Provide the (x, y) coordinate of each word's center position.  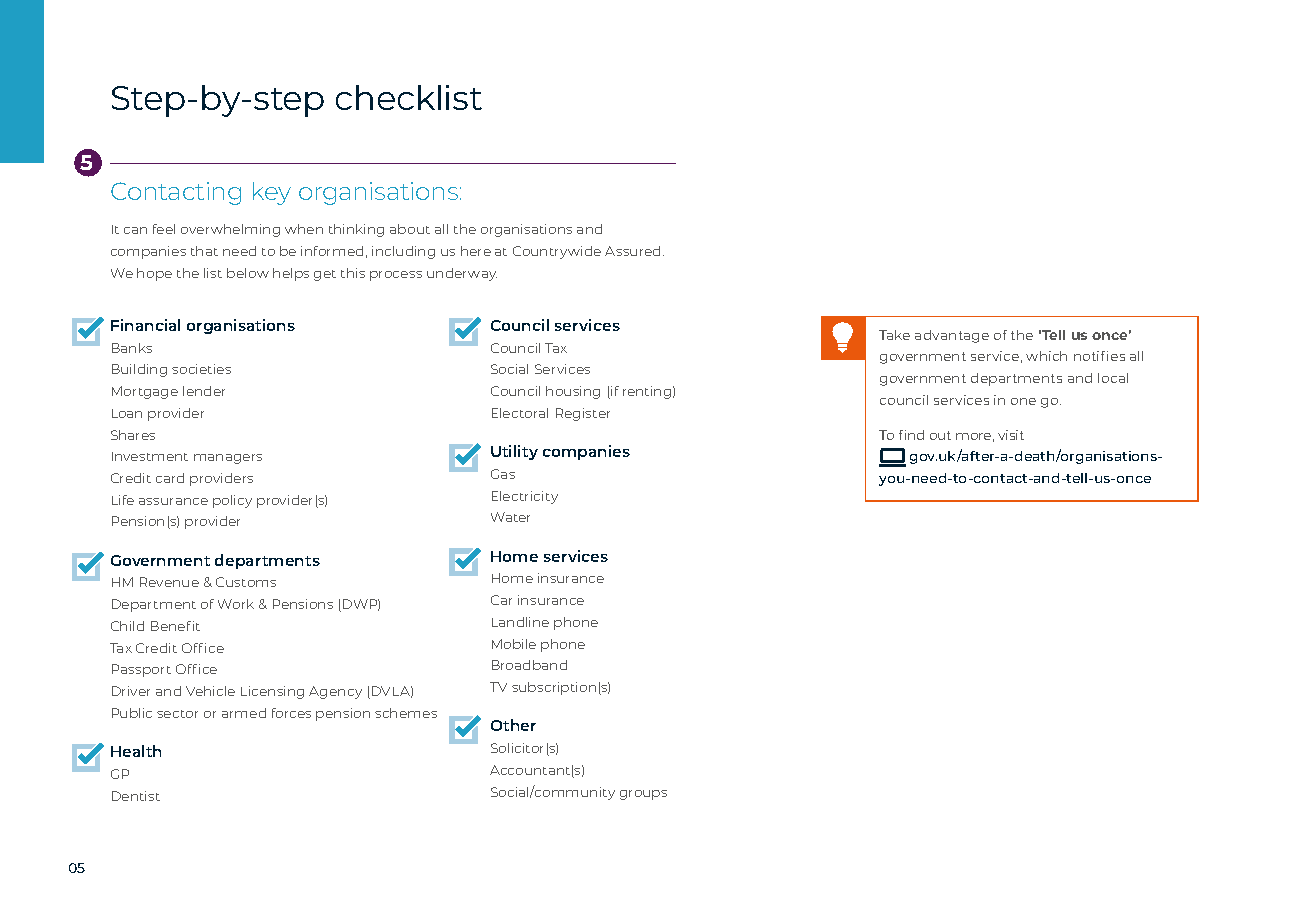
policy (232, 501)
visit (1011, 435)
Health (136, 751)
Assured (632, 251)
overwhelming (230, 230)
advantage (952, 336)
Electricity (525, 497)
